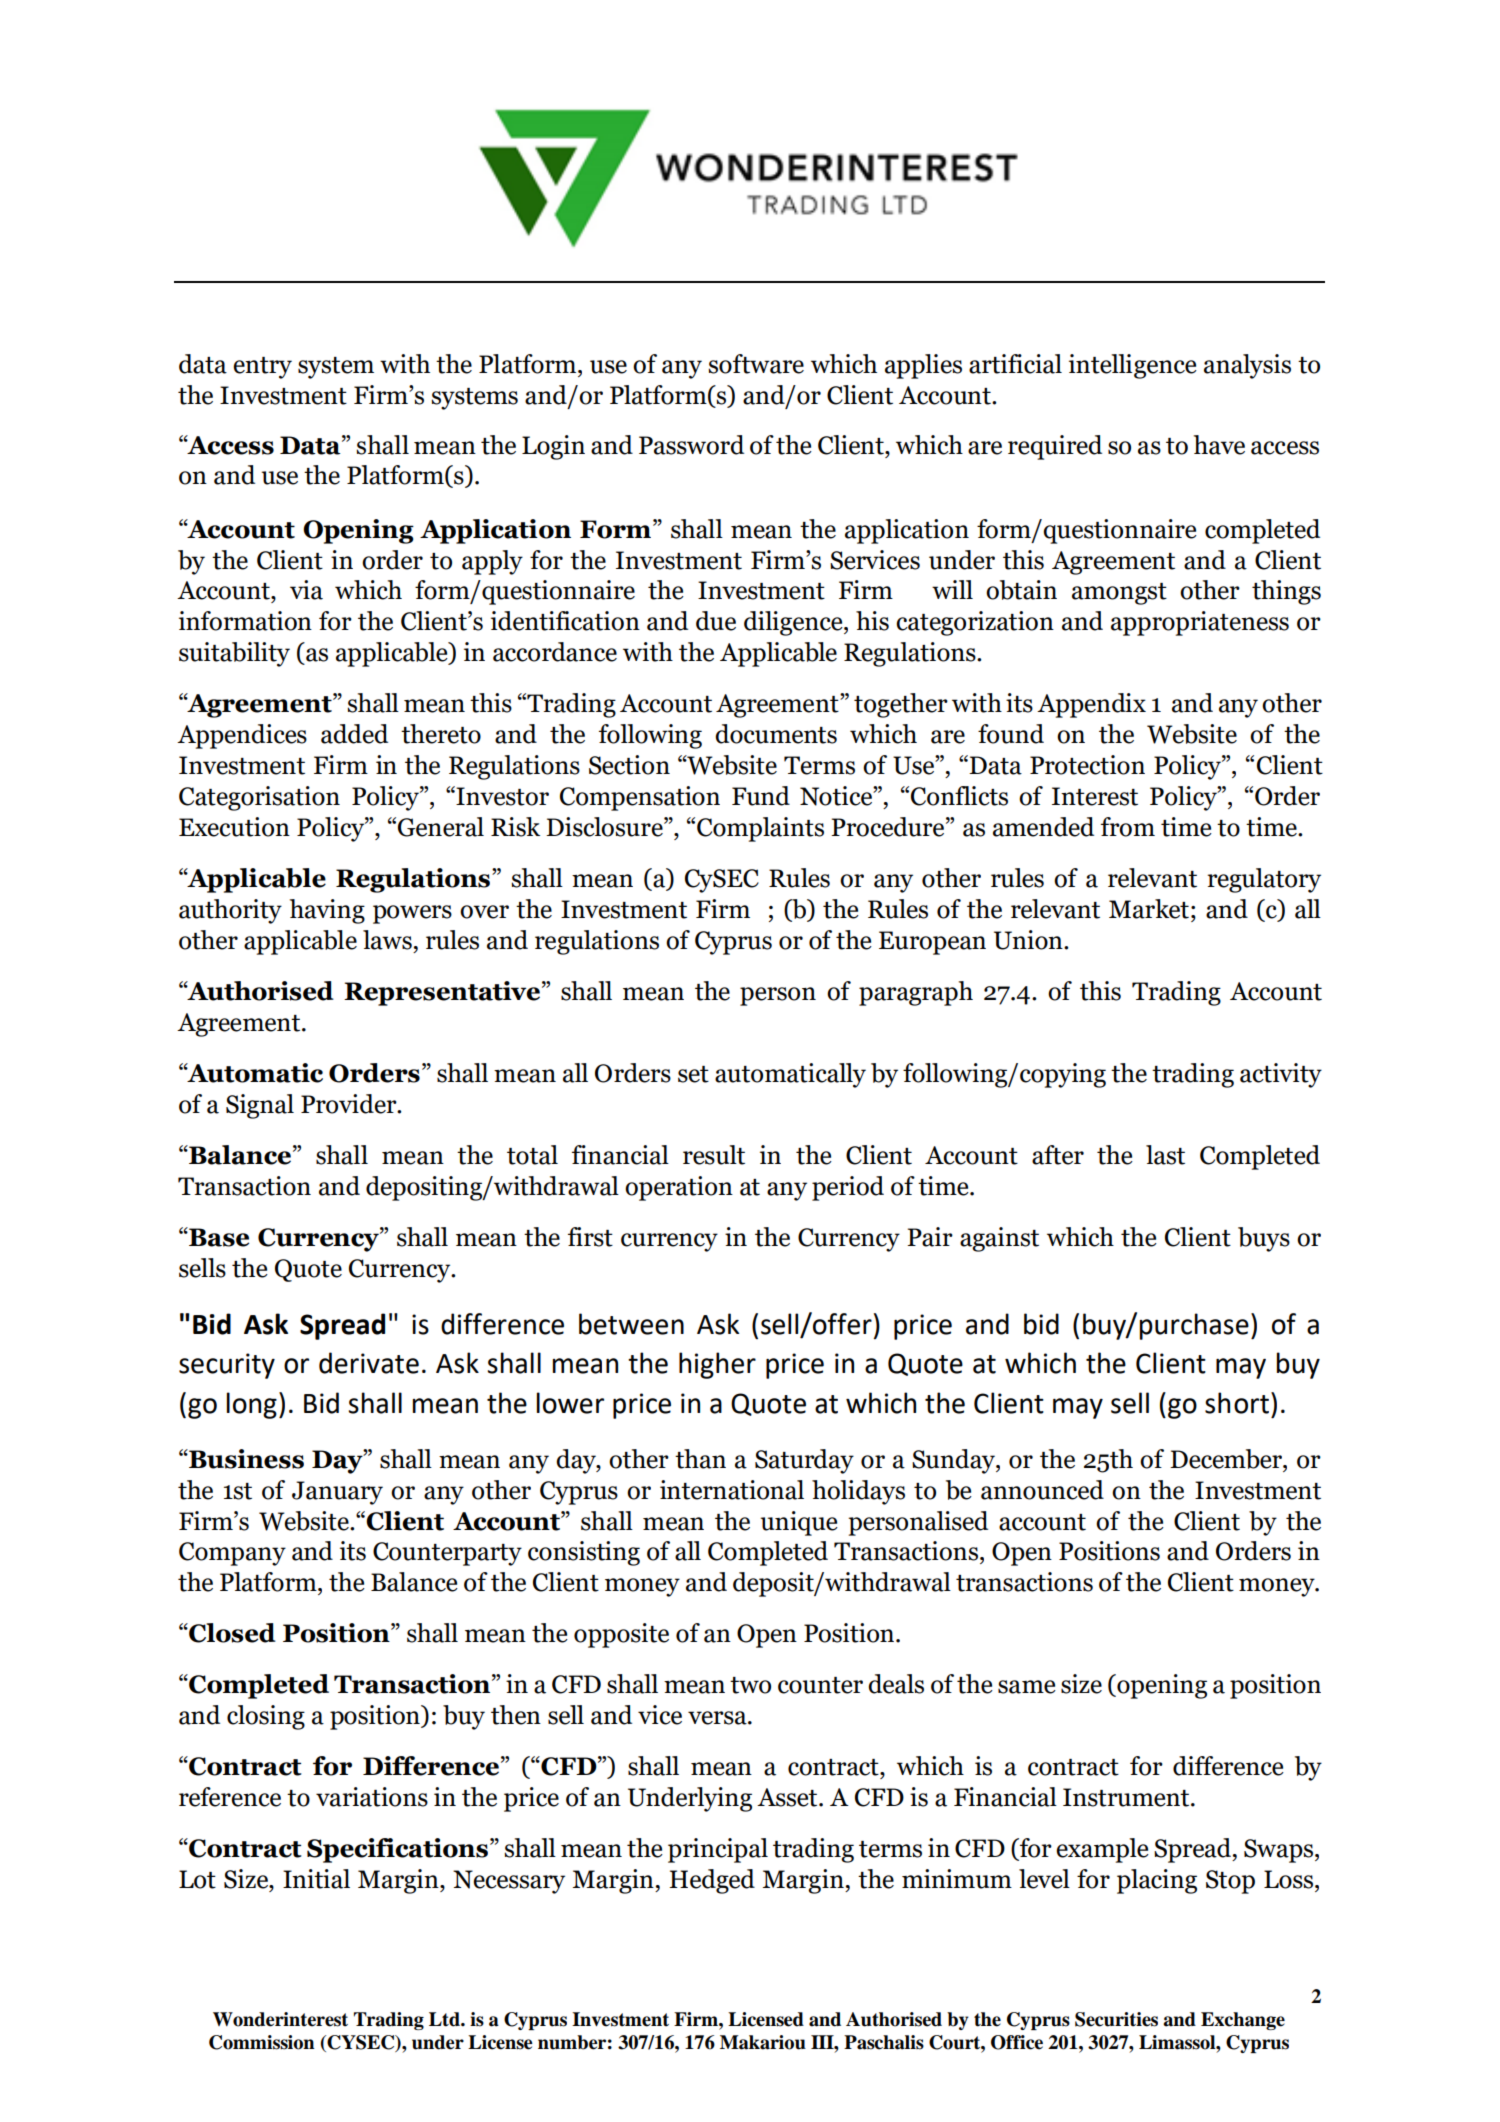  I want to click on entry, so click(262, 368).
